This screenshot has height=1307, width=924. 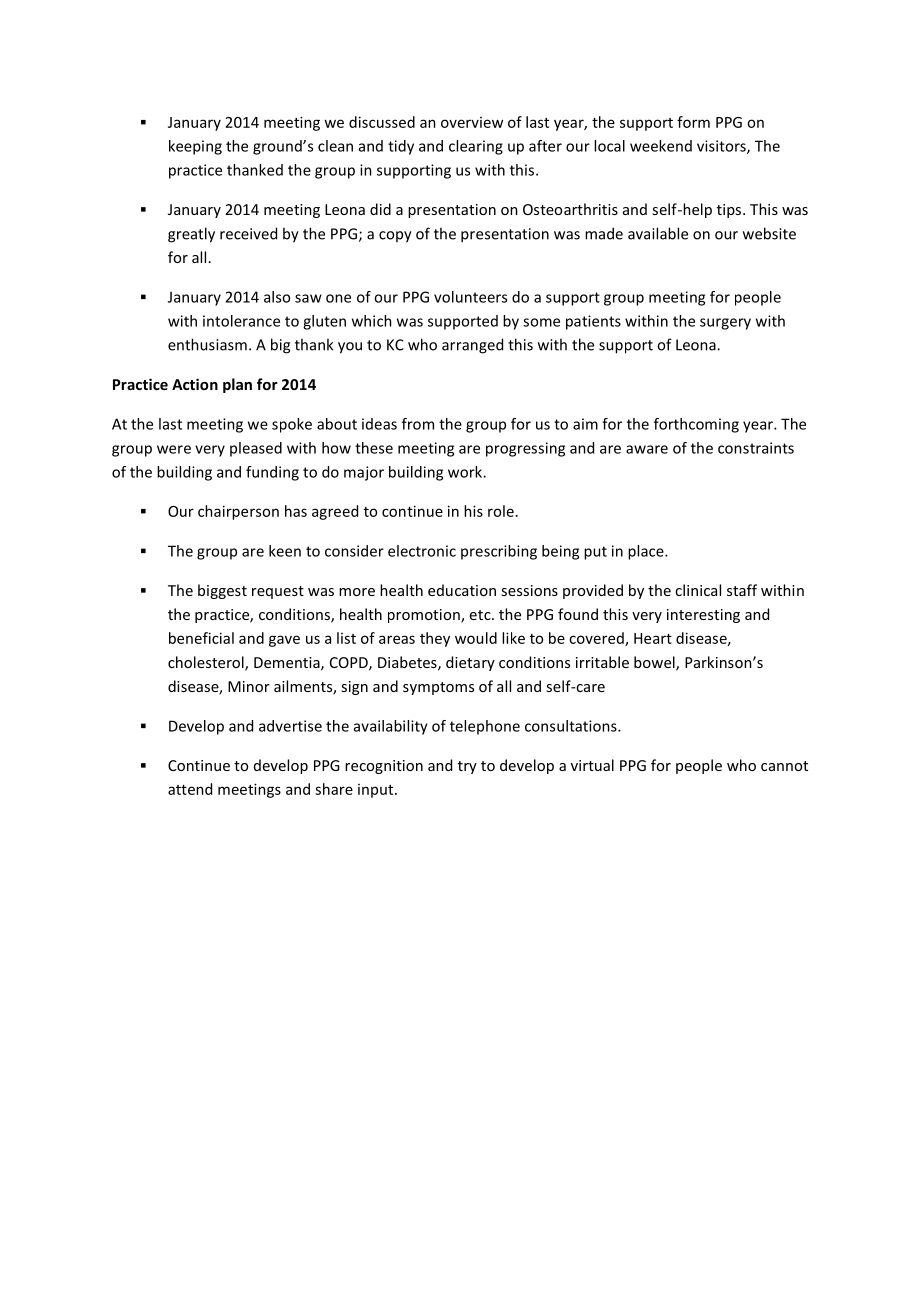 What do you see at coordinates (285, 551) in the screenshot?
I see `keen` at bounding box center [285, 551].
